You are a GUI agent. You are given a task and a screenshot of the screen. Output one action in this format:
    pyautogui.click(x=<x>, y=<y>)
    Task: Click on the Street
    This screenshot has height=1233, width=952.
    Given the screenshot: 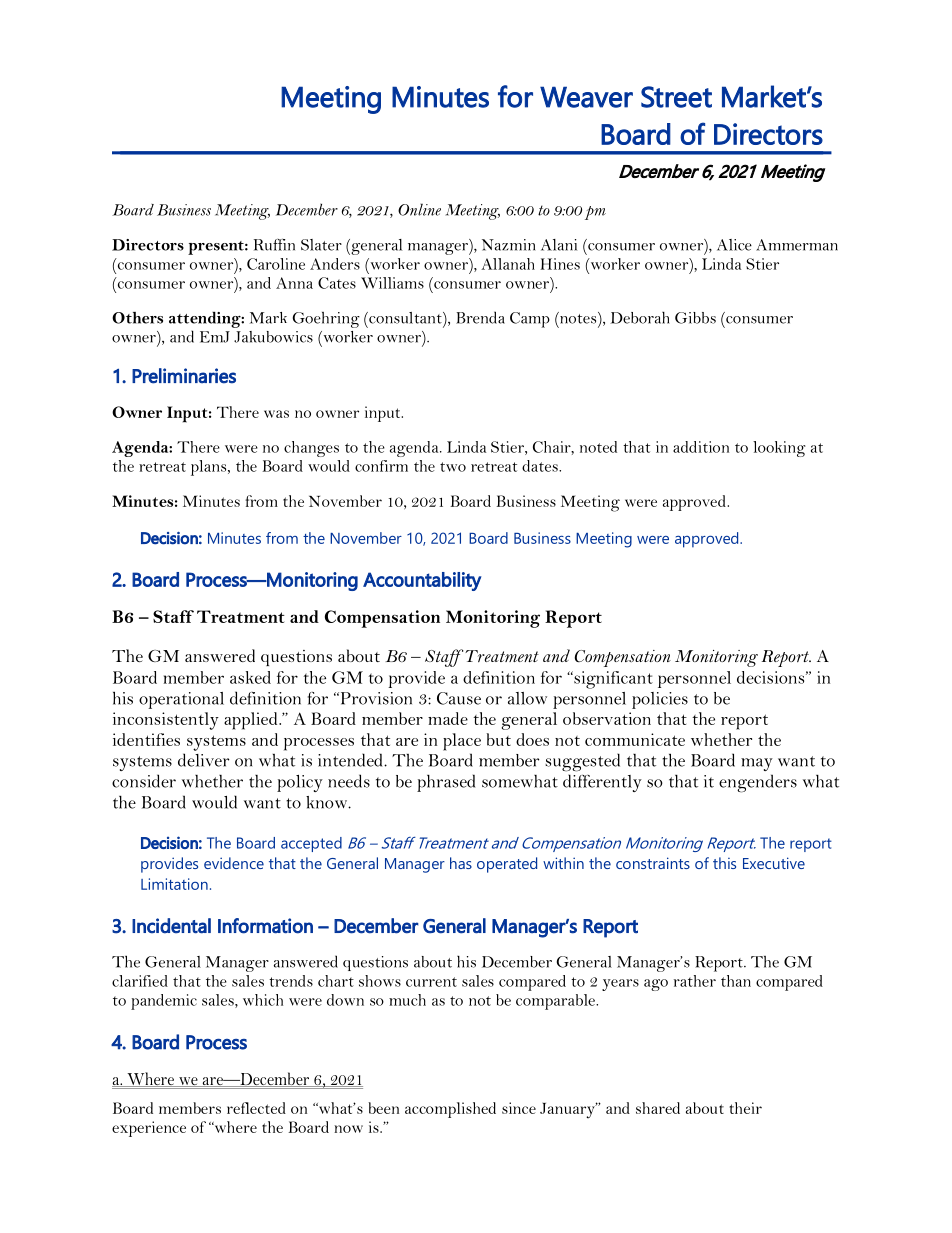 What is the action you would take?
    pyautogui.click(x=676, y=97)
